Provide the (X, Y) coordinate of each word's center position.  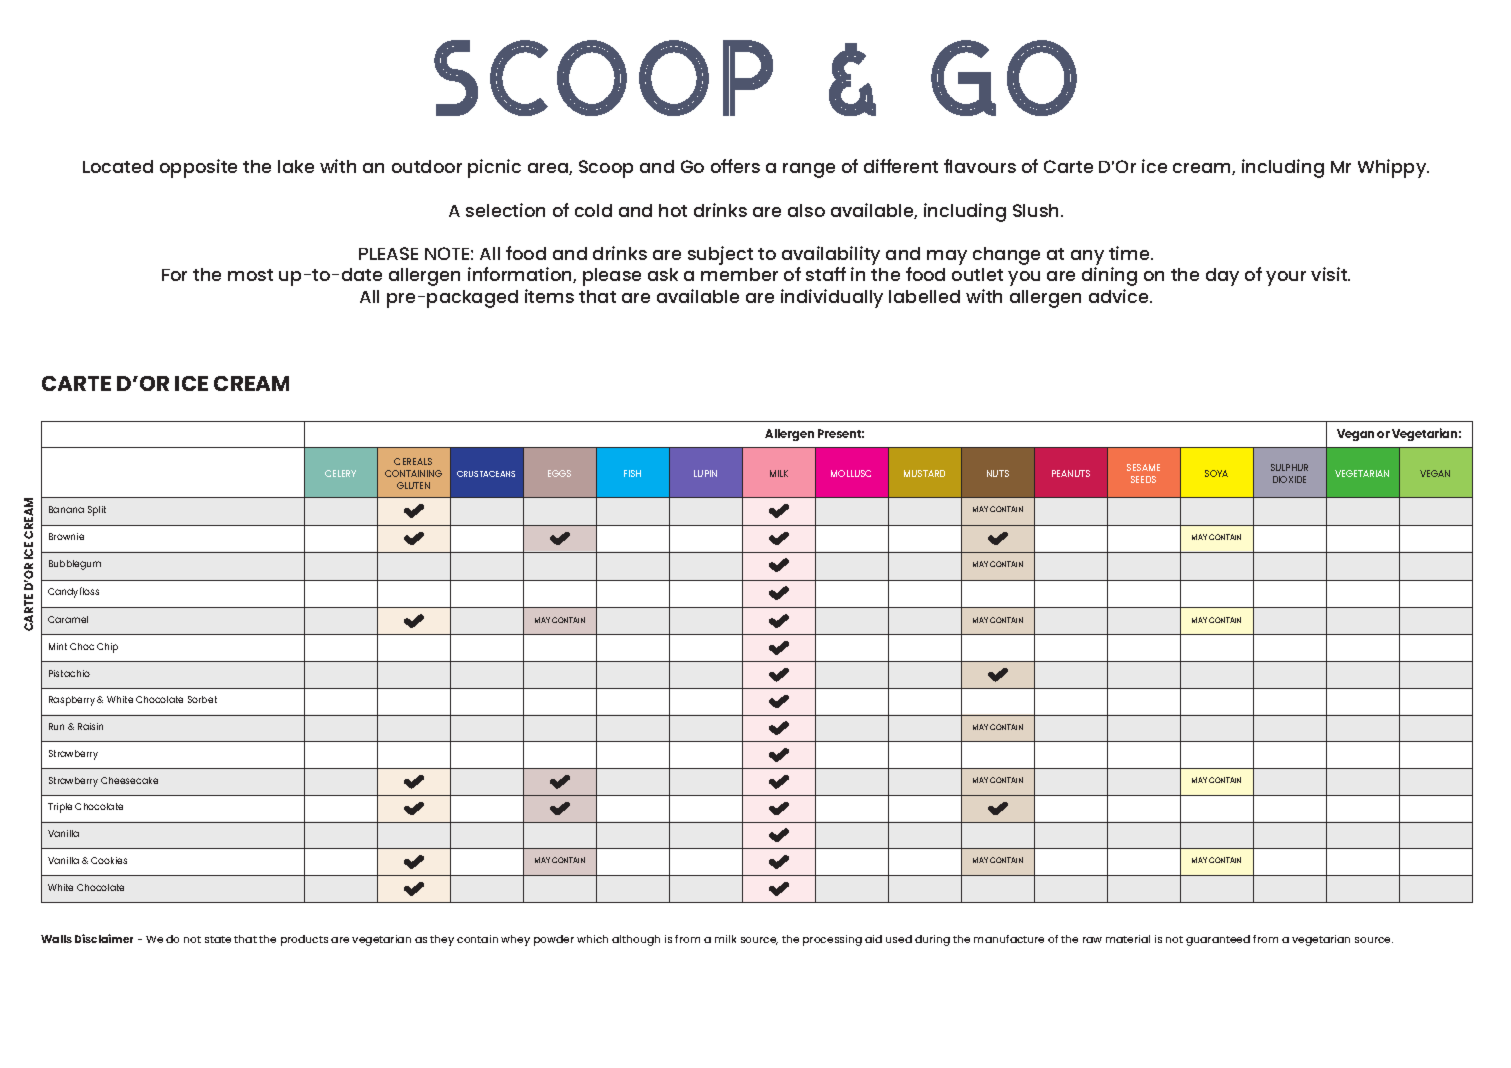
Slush (1037, 210)
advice (1120, 296)
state (218, 939)
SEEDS (1143, 479)
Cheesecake (129, 780)
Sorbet (202, 699)
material (1128, 939)
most (250, 275)
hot (673, 210)
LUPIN (705, 473)
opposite (198, 168)
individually (832, 298)
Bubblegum (75, 565)
